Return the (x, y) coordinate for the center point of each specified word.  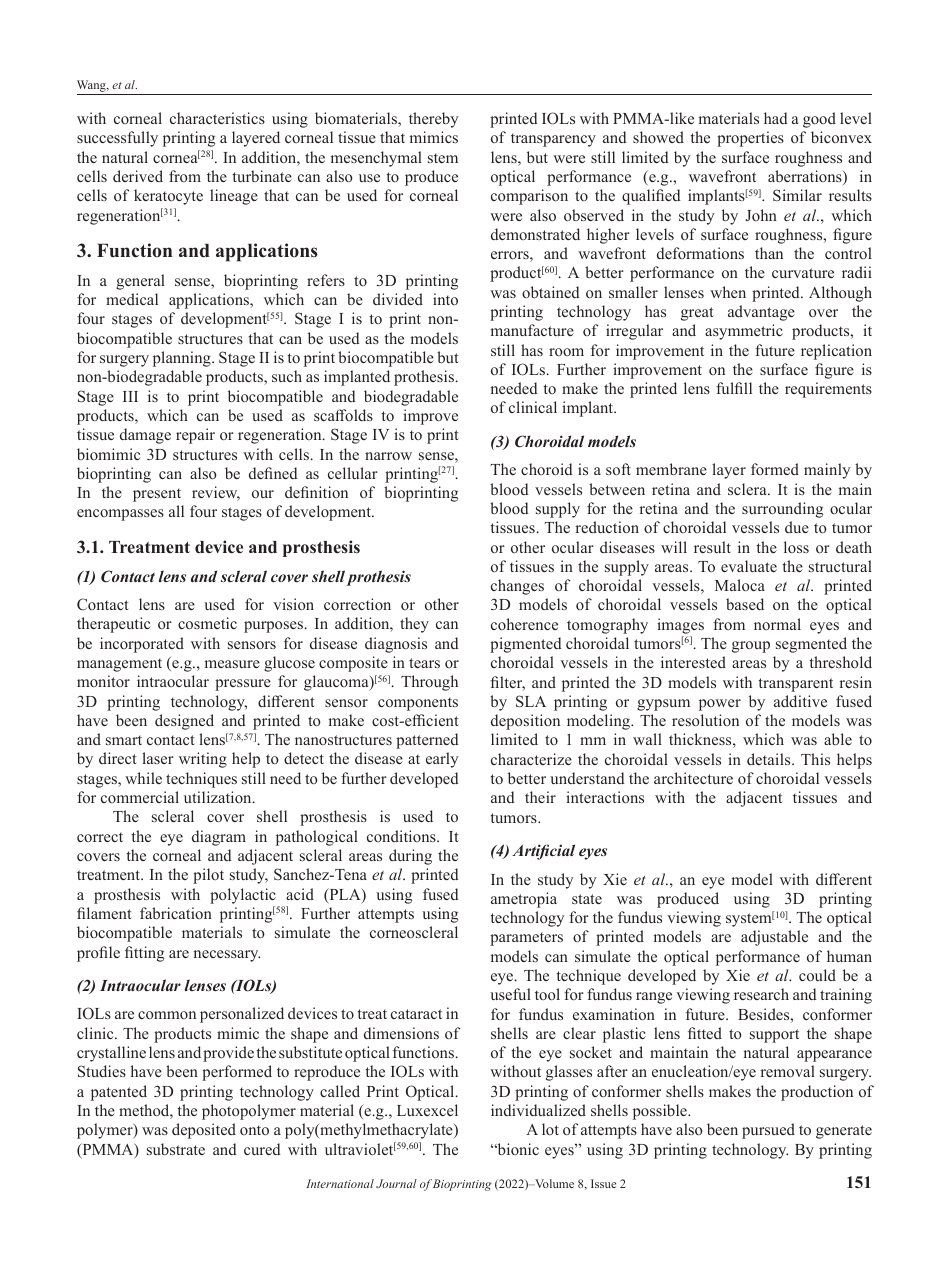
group (751, 647)
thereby (433, 120)
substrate (176, 1149)
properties (750, 139)
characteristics (217, 118)
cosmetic (207, 623)
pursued (768, 1131)
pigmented (526, 645)
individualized (538, 1110)
